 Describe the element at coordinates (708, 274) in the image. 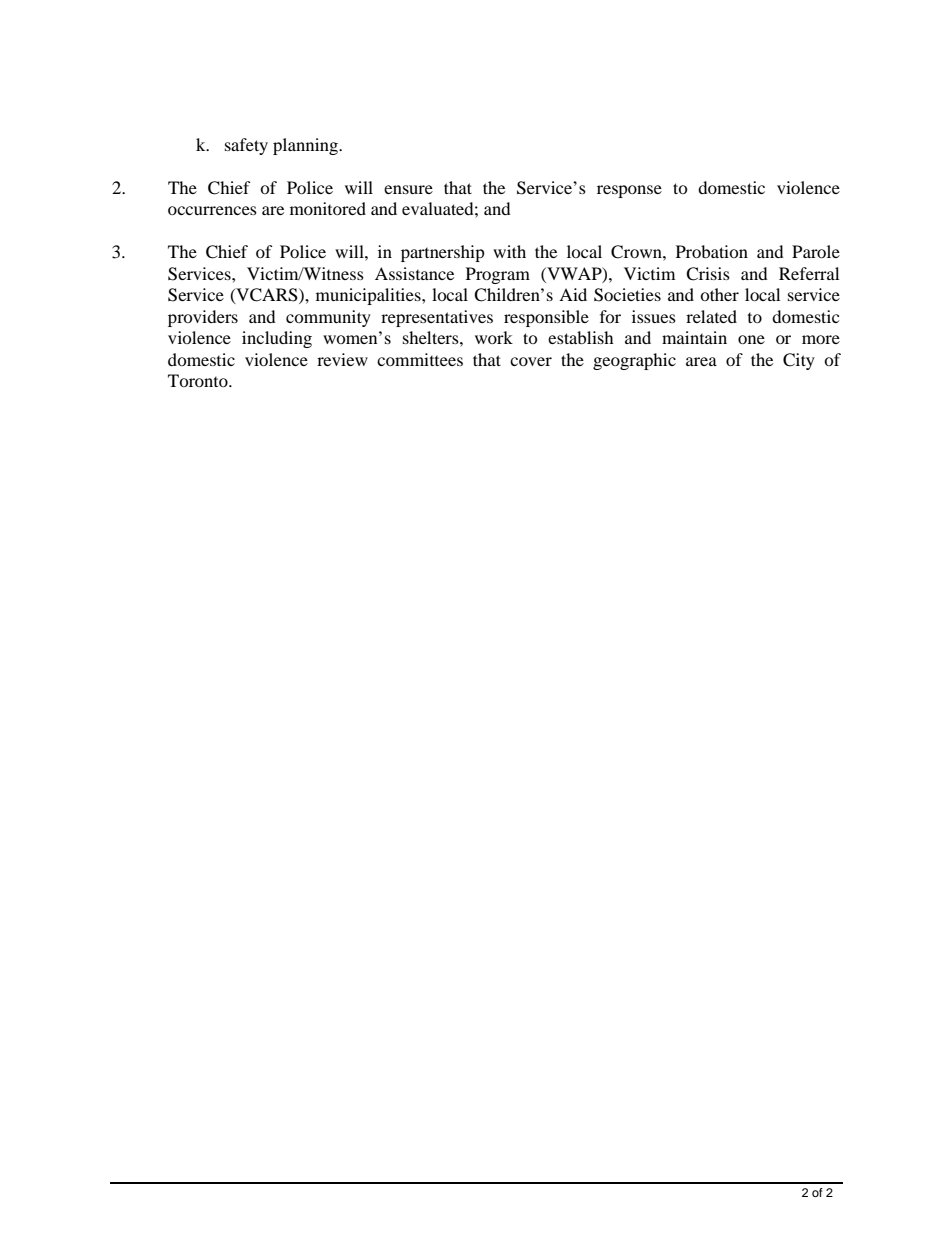

I see `Crisis` at that location.
